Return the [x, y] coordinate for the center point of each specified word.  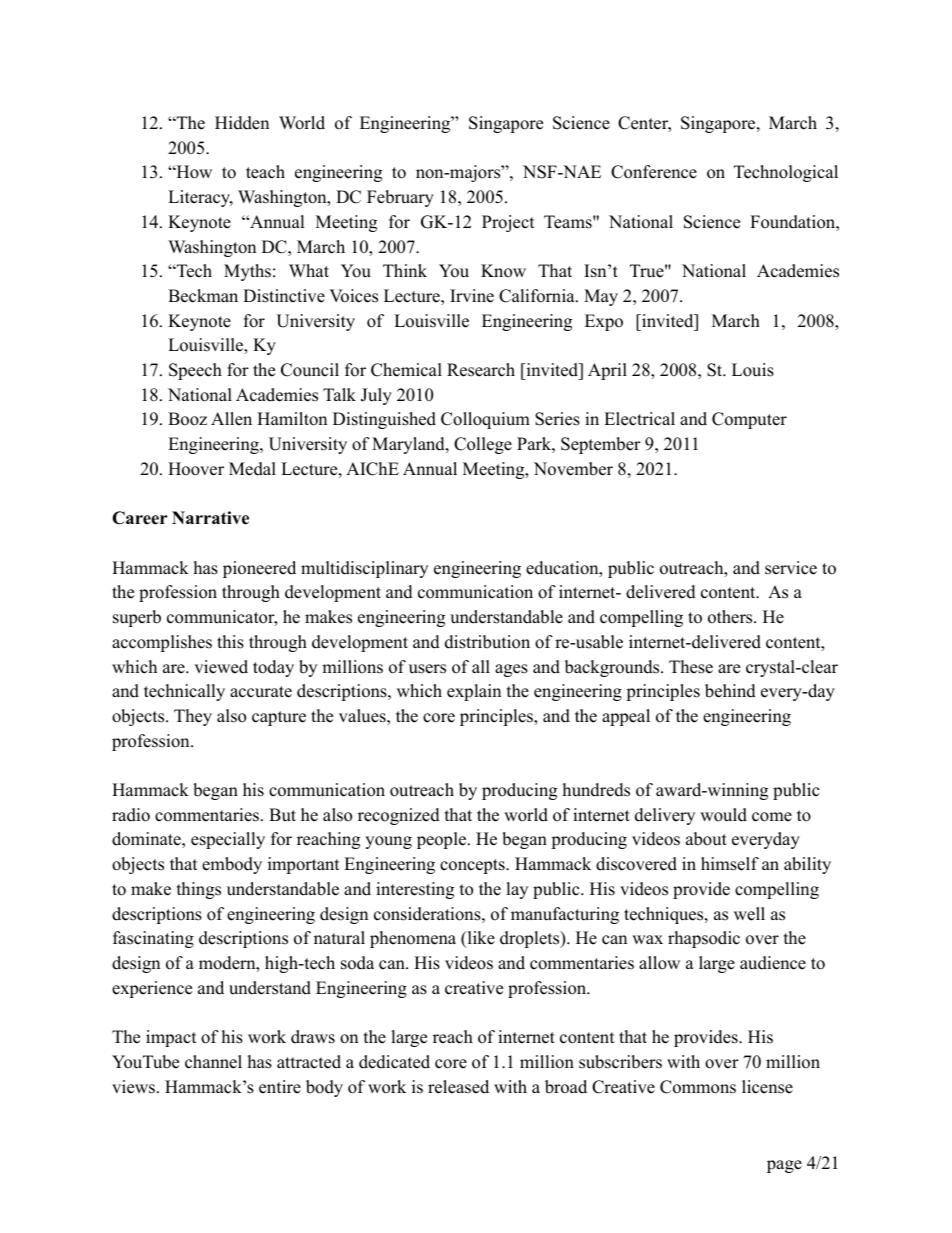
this [230, 642]
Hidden [242, 123]
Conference [654, 172]
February [400, 198]
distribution [487, 642]
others [730, 617]
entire [280, 1087]
